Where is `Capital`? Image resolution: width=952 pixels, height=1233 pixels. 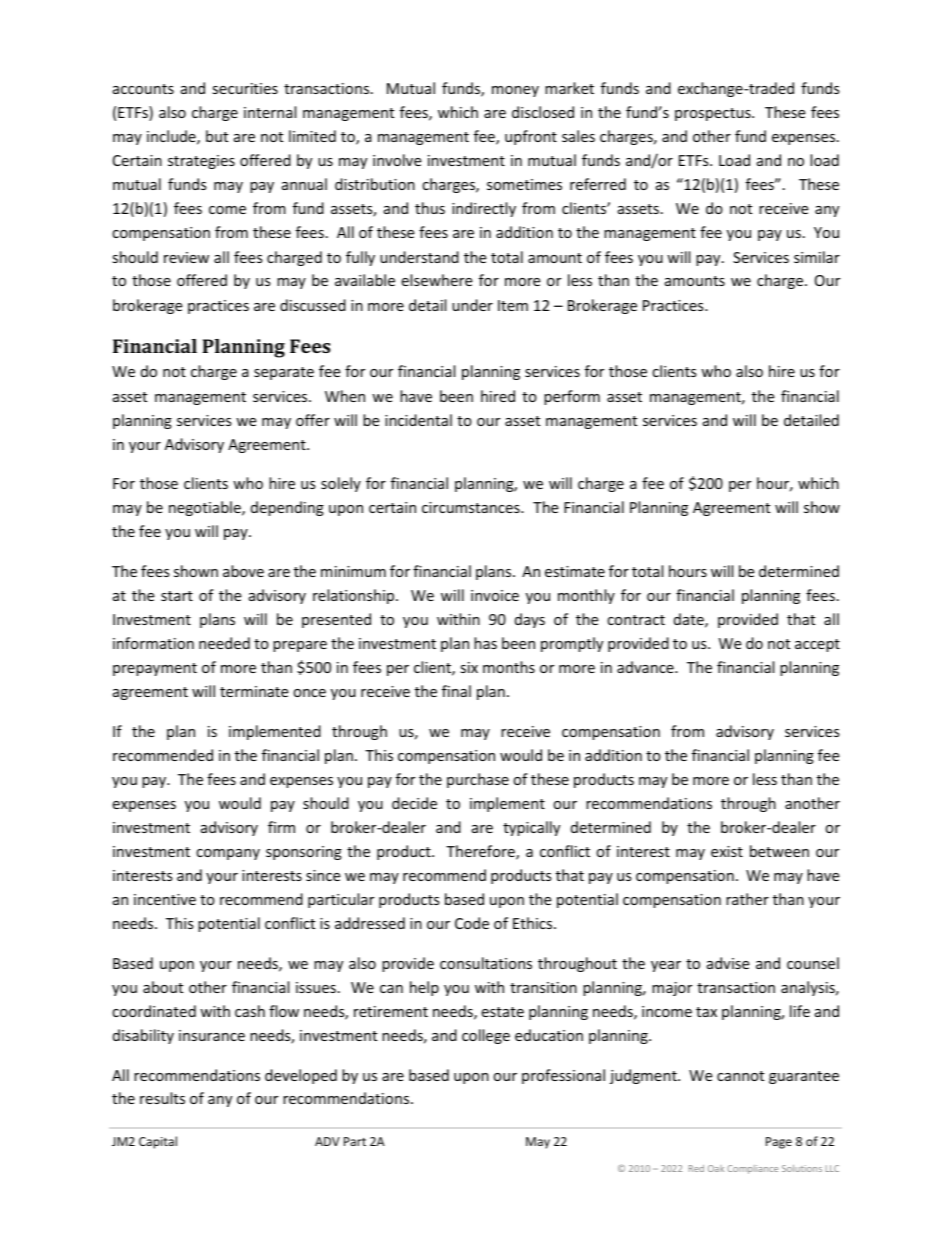
Capital is located at coordinates (158, 1142).
